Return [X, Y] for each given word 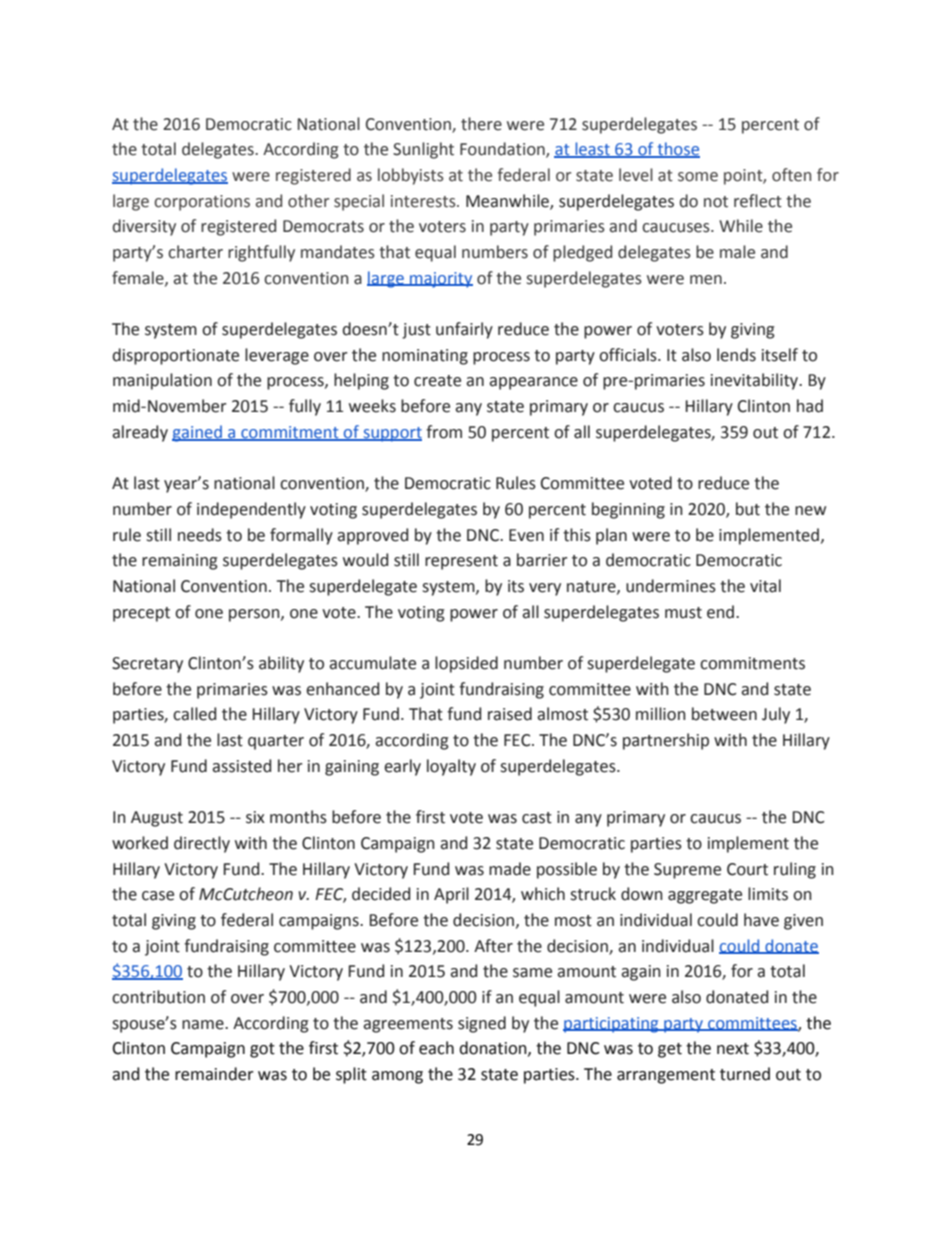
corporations [202, 203]
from [444, 432]
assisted [241, 766]
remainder [214, 1074]
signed [482, 1024]
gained [198, 433]
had [810, 406]
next [733, 1049]
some [698, 177]
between [724, 714]
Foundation [503, 150]
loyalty [451, 767]
